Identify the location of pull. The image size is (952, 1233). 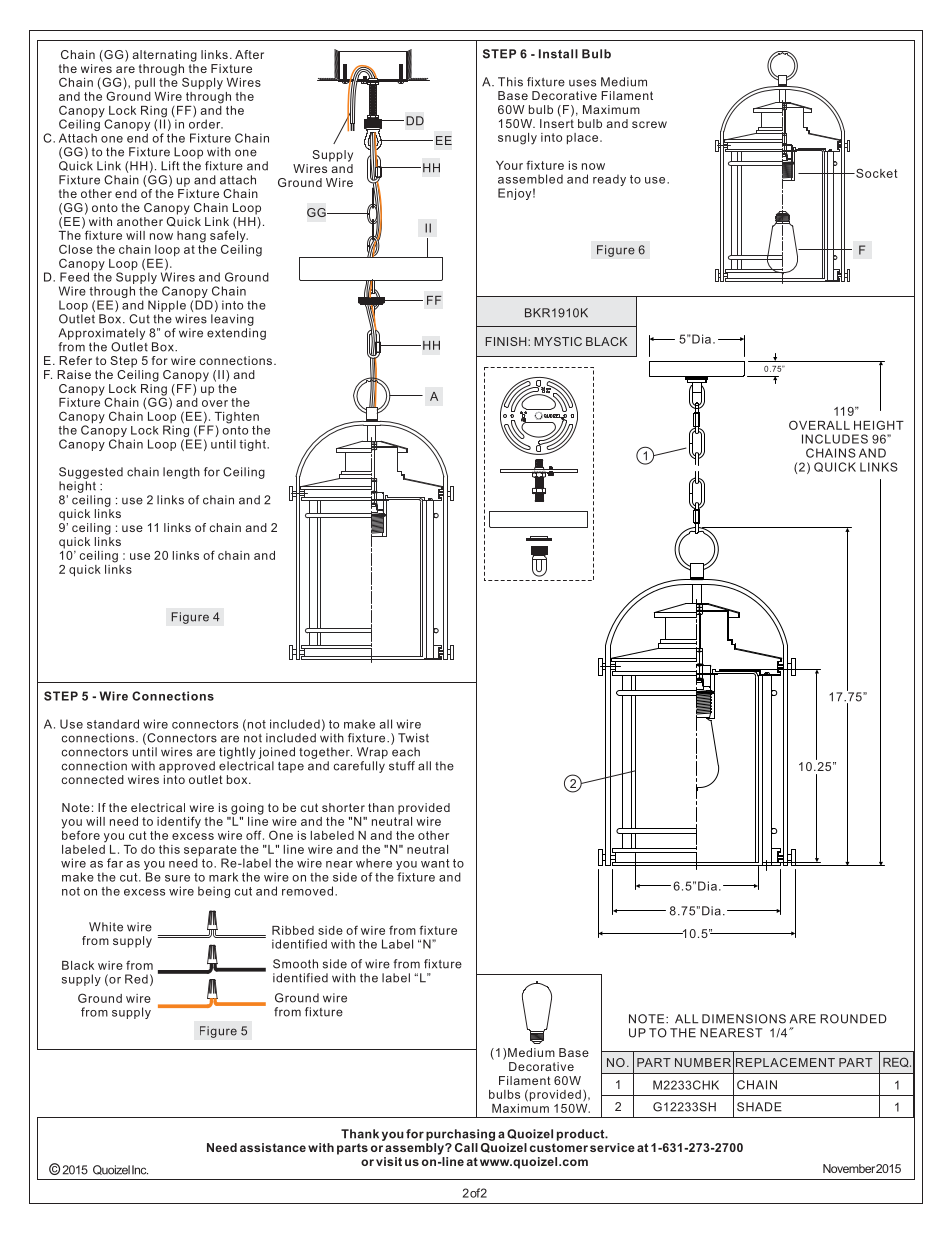
(145, 83).
